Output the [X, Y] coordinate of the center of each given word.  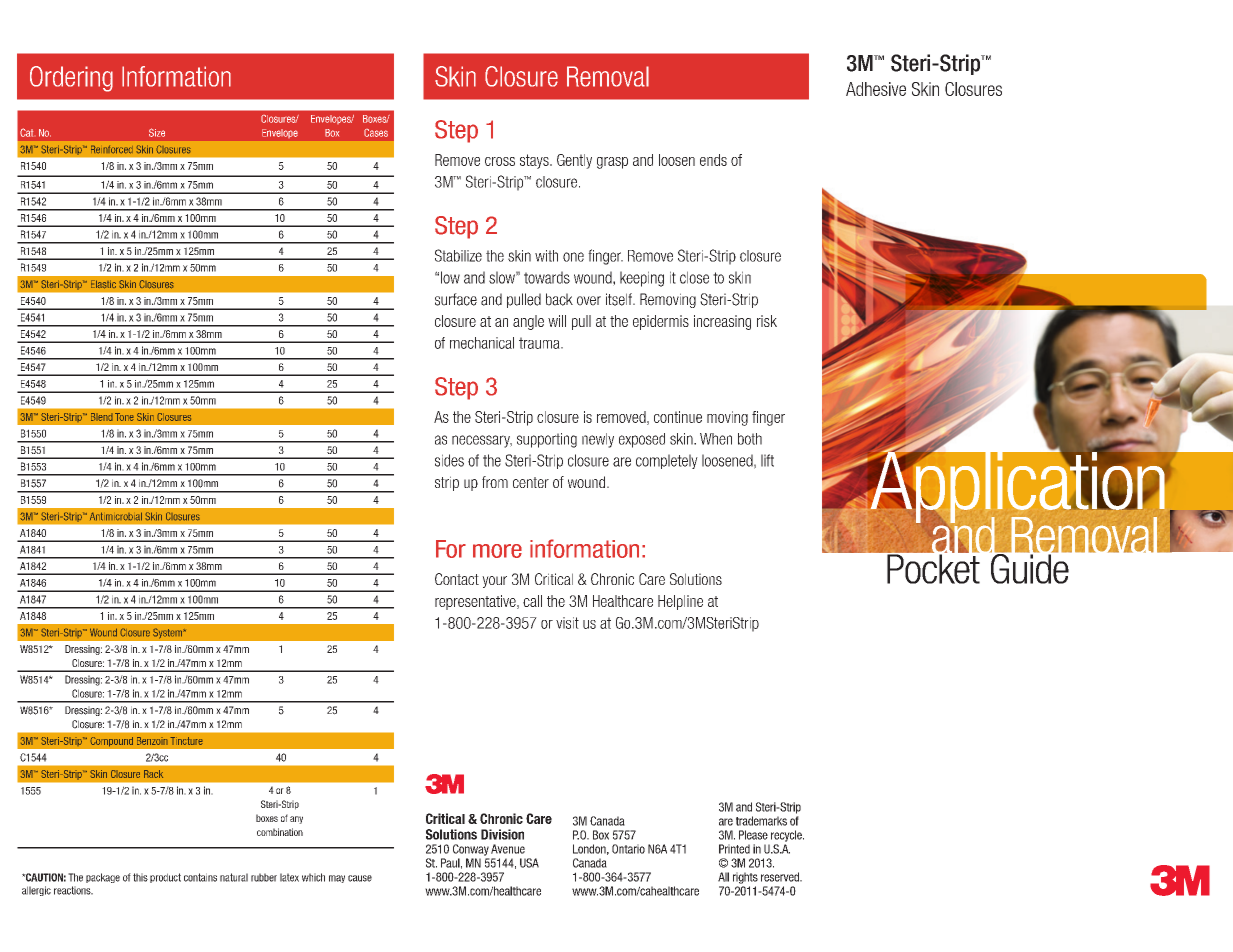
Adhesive [876, 89]
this [140, 877]
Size [157, 132]
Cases [376, 133]
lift [767, 460]
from [495, 482]
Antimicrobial [116, 516]
